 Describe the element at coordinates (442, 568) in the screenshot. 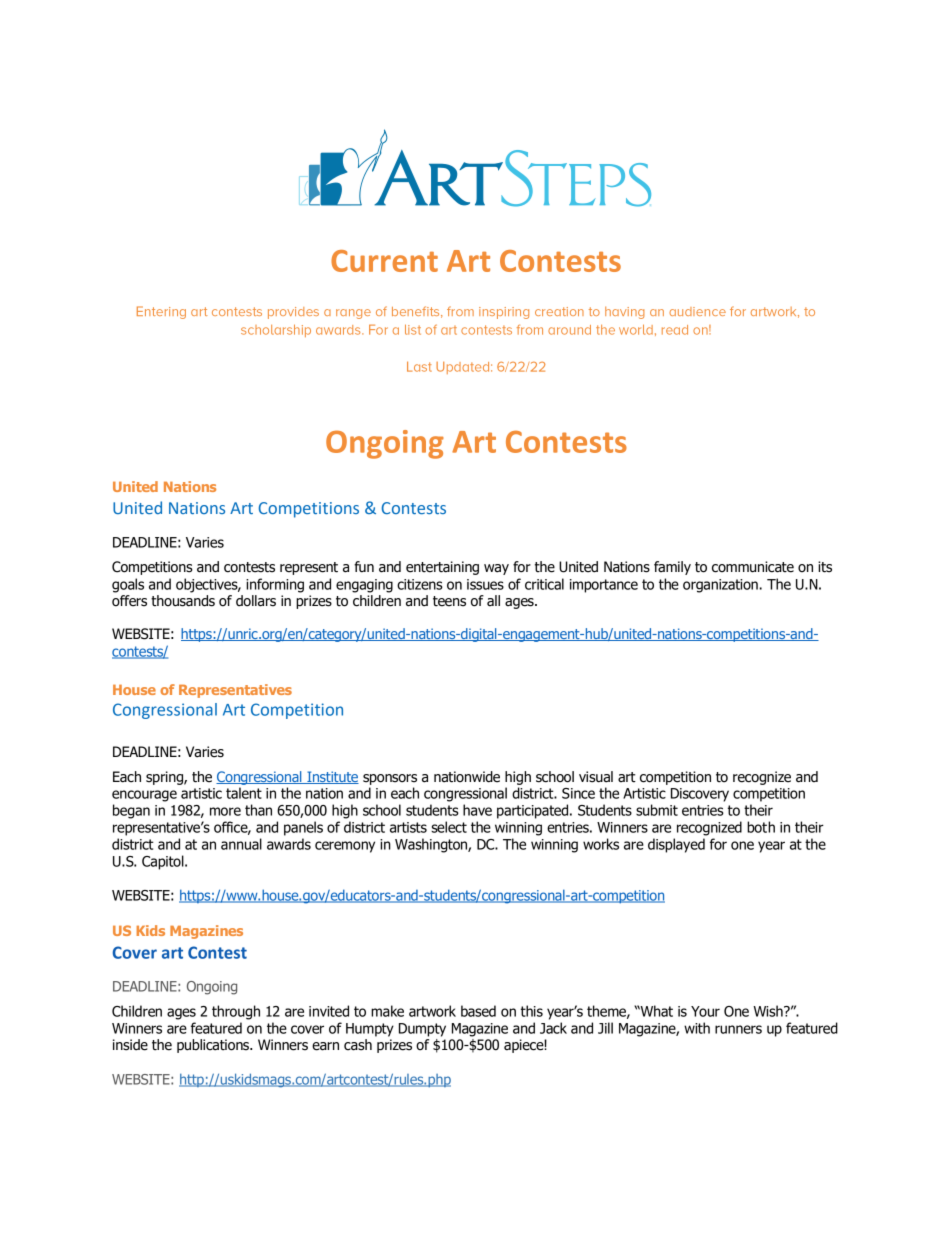

I see `entertaining` at that location.
